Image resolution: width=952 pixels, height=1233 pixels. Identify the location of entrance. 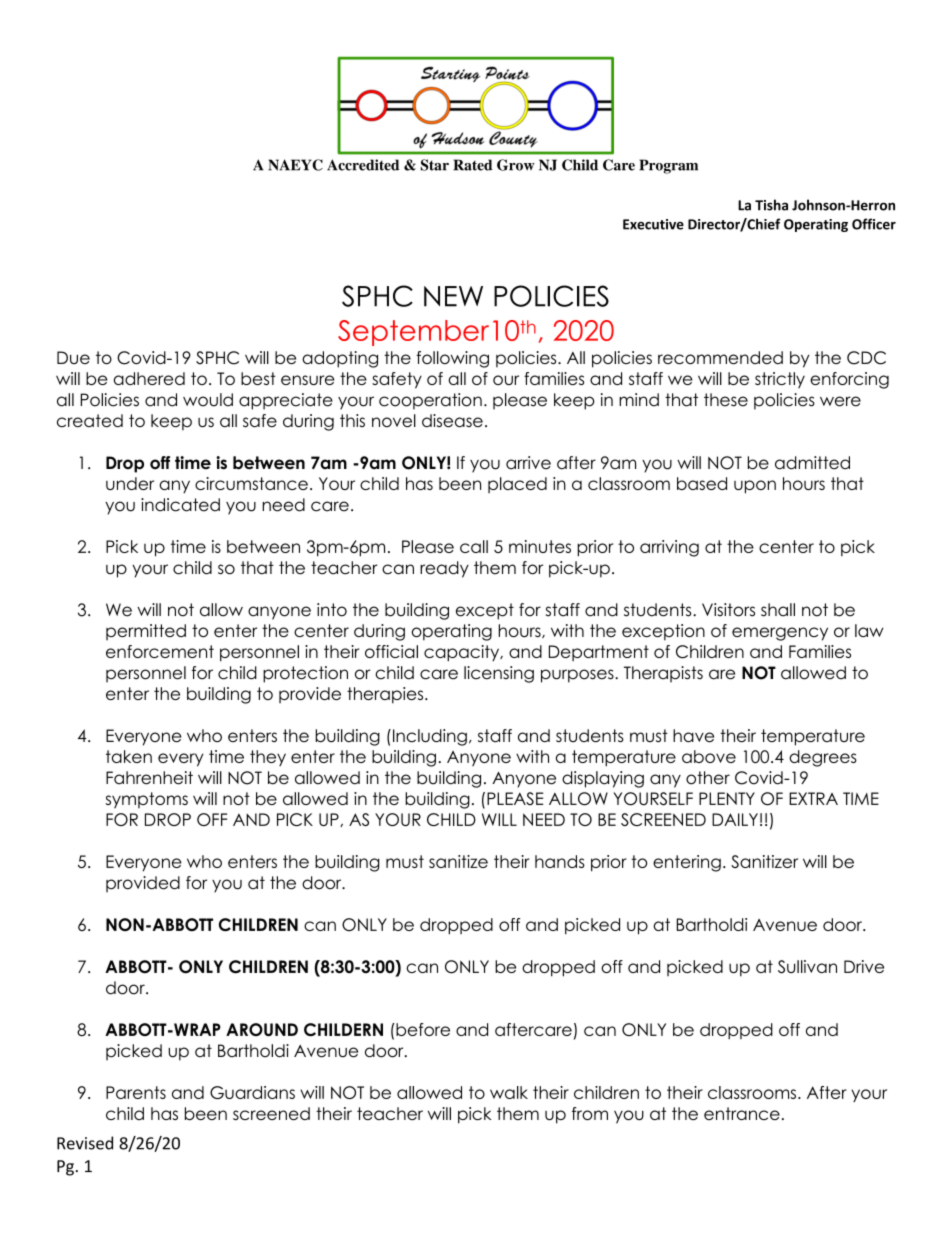
(742, 1113).
